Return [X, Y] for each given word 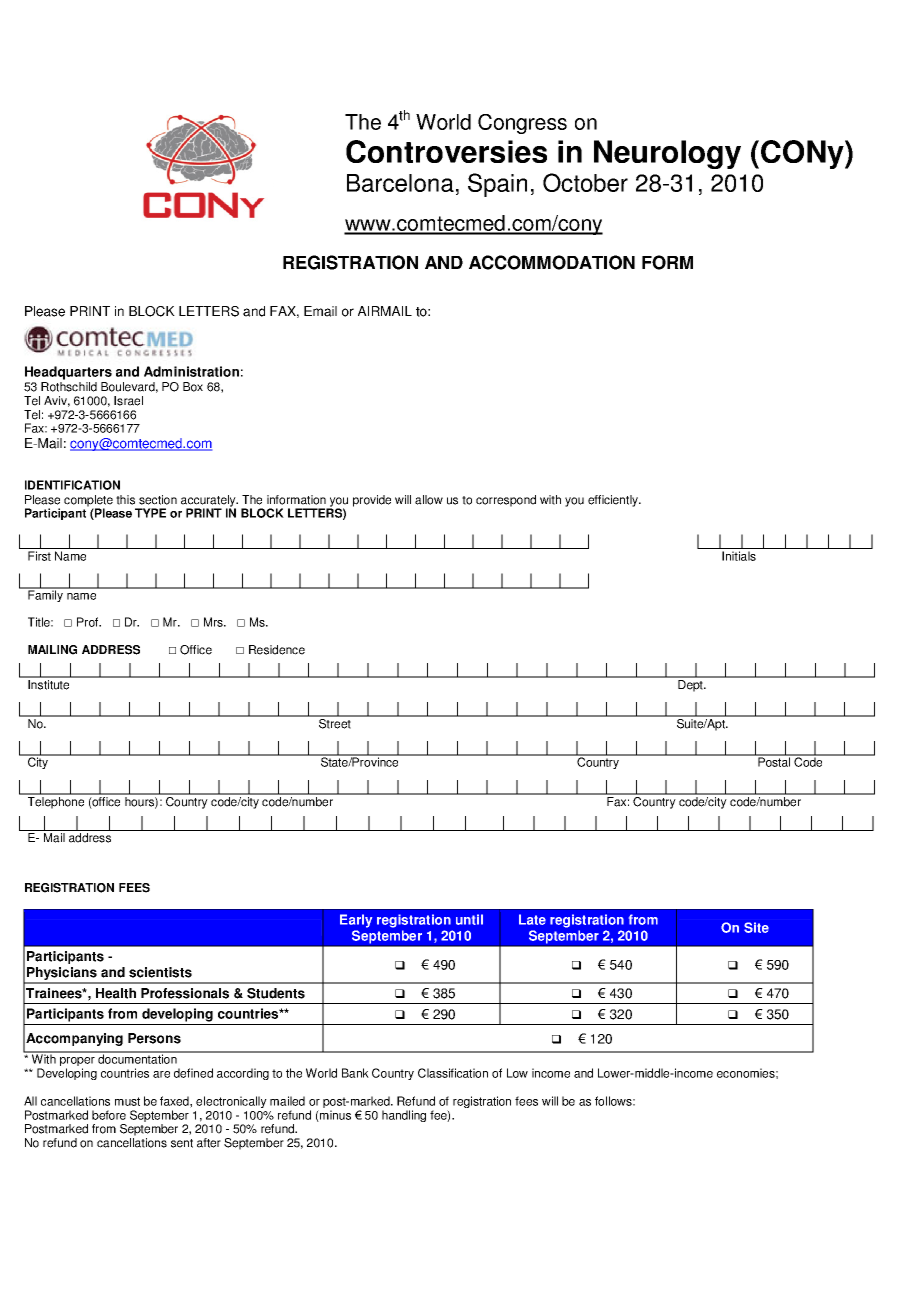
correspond [506, 501]
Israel [128, 401]
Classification [453, 1073]
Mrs [214, 622]
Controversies [446, 151]
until [469, 919]
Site [756, 927]
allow [429, 500]
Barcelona [400, 183]
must [127, 1101]
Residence [277, 650]
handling [404, 1116]
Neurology [667, 154]
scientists [160, 972]
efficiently [614, 501]
